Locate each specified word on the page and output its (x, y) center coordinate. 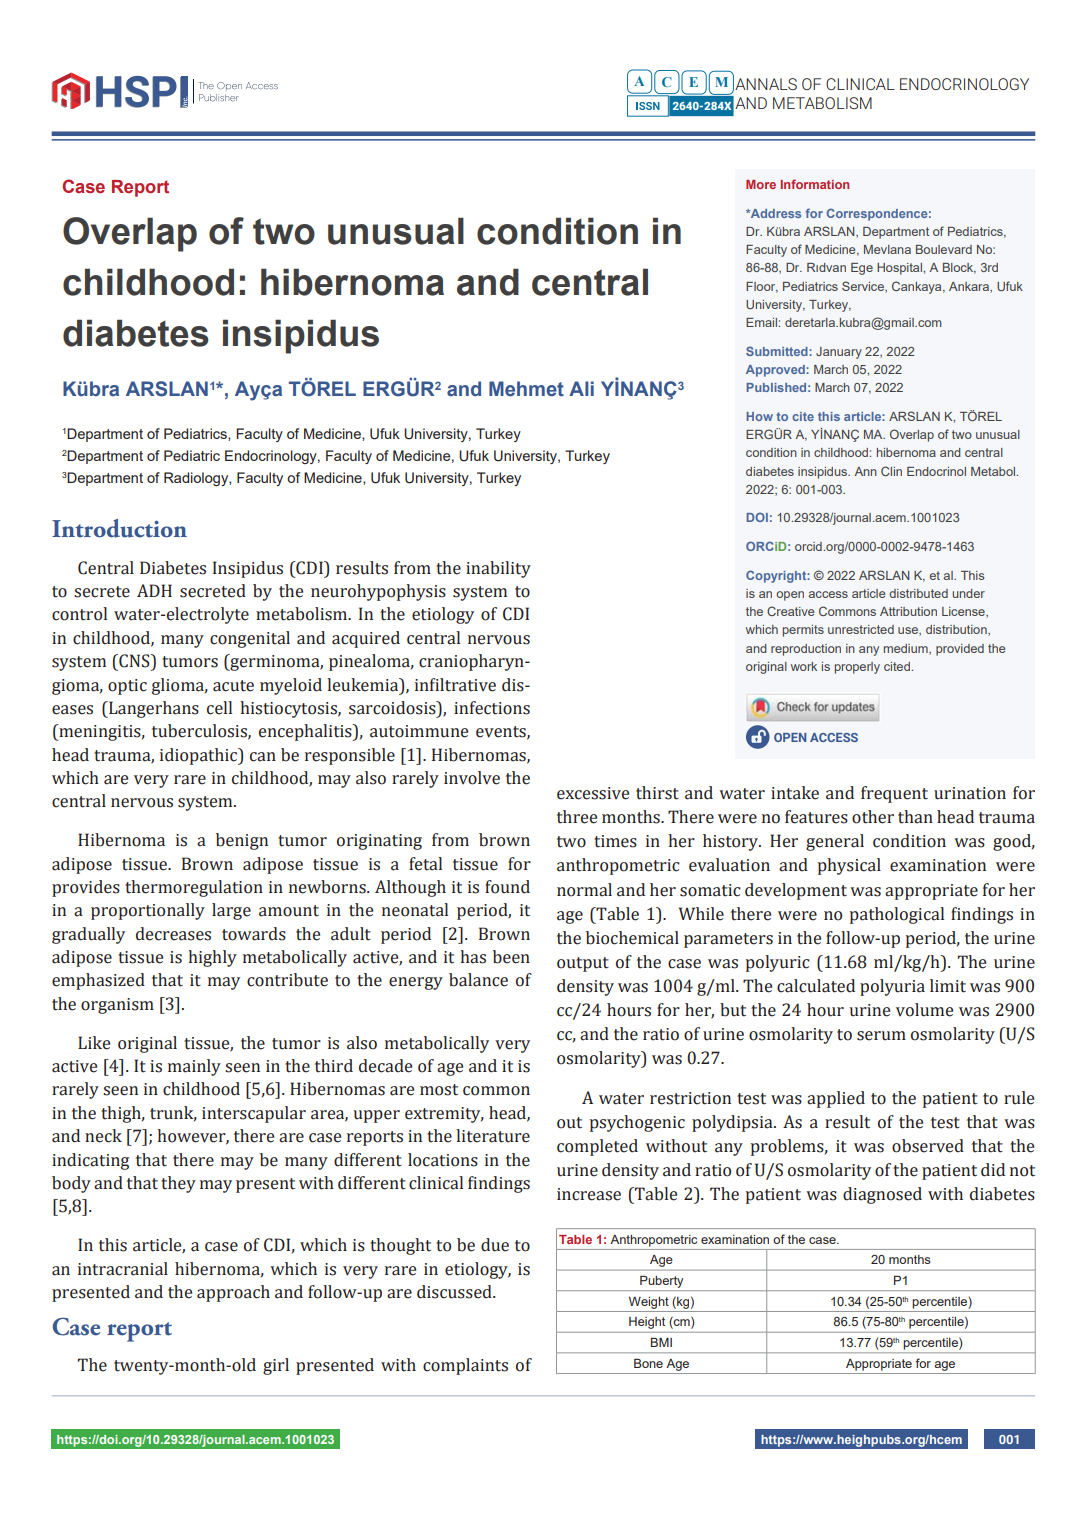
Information (815, 184)
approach (233, 1293)
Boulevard (944, 249)
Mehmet (526, 389)
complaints (465, 1366)
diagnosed (882, 1195)
